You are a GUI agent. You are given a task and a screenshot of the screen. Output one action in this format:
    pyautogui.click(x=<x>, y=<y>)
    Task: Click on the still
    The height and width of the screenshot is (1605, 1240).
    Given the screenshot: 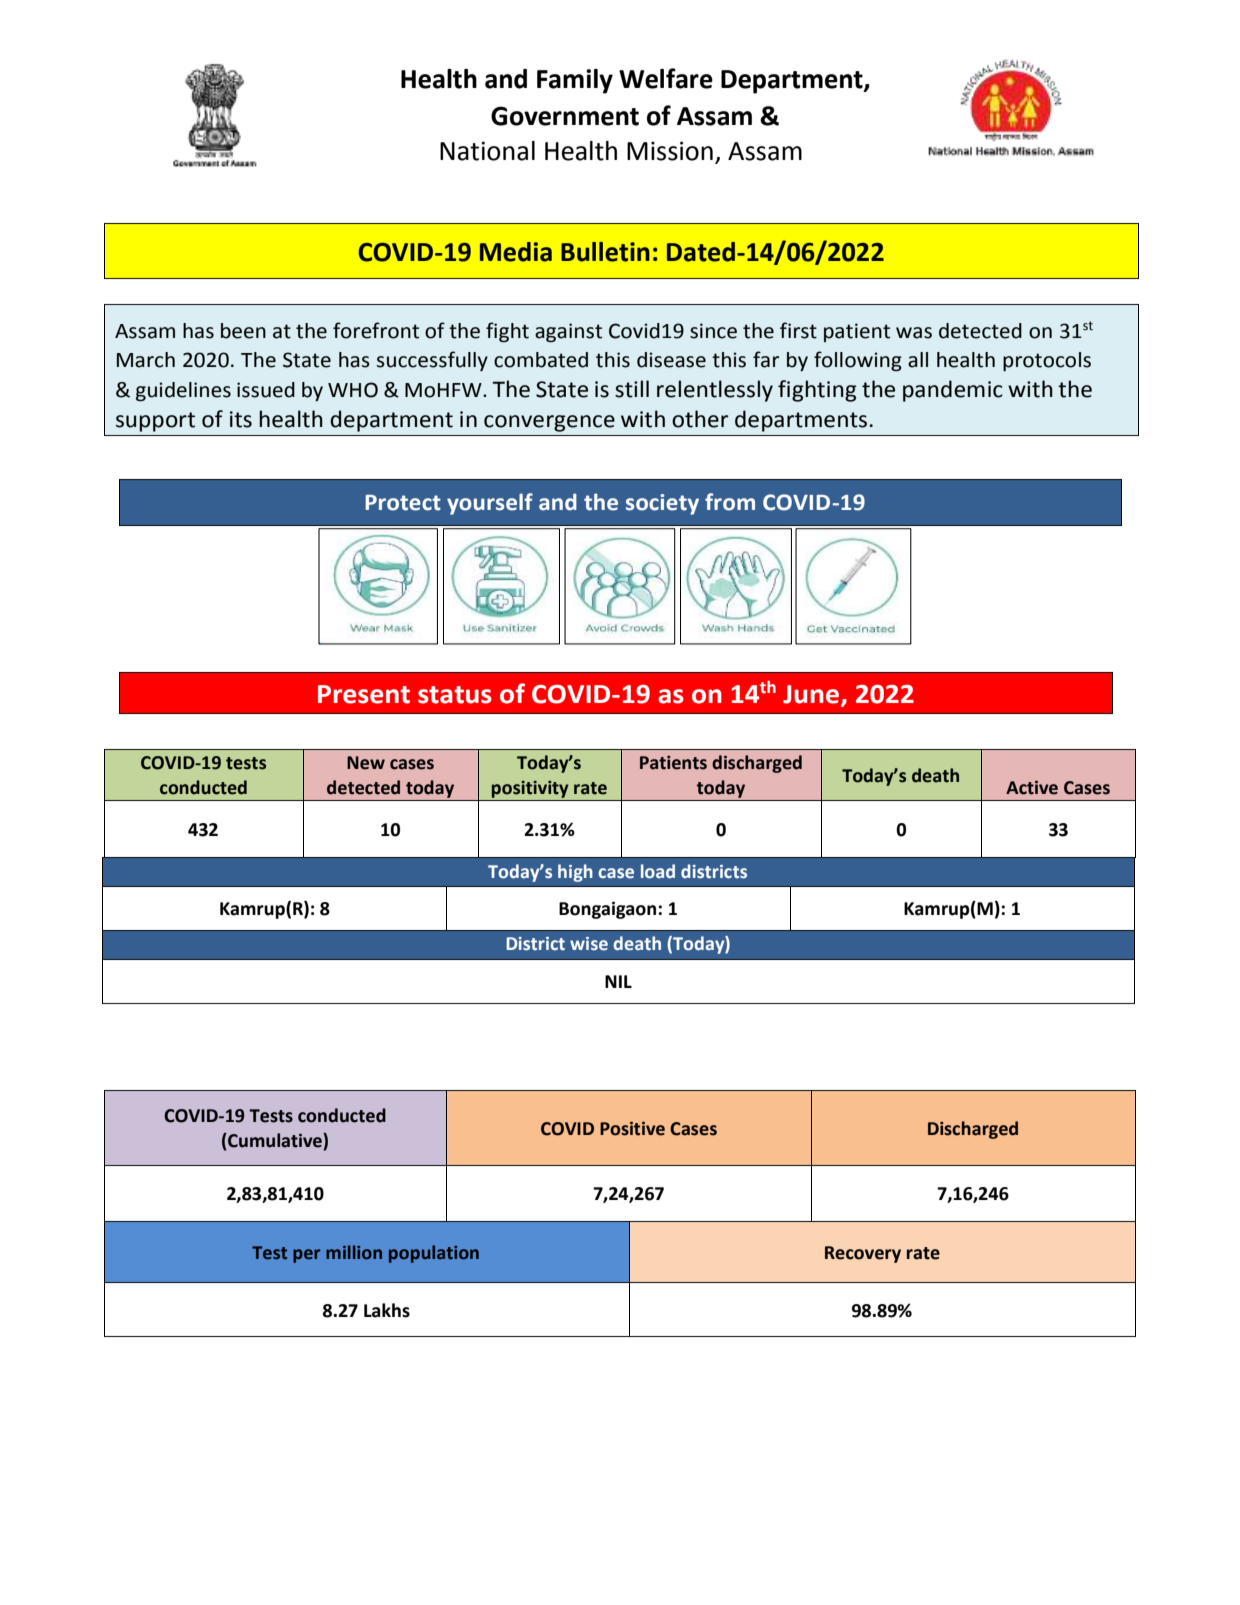 What is the action you would take?
    pyautogui.click(x=632, y=389)
